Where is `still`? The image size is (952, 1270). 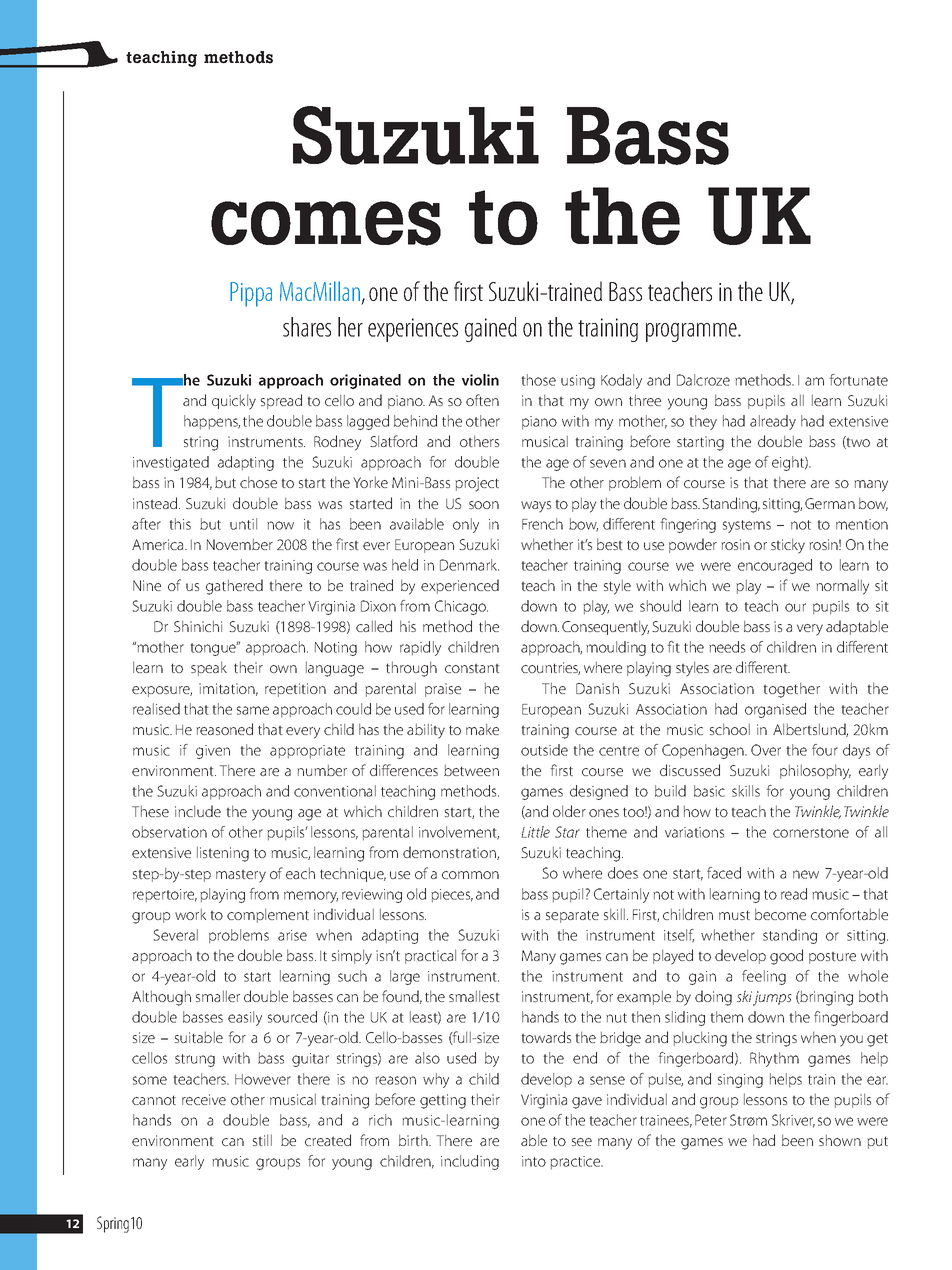
still is located at coordinates (262, 1140).
